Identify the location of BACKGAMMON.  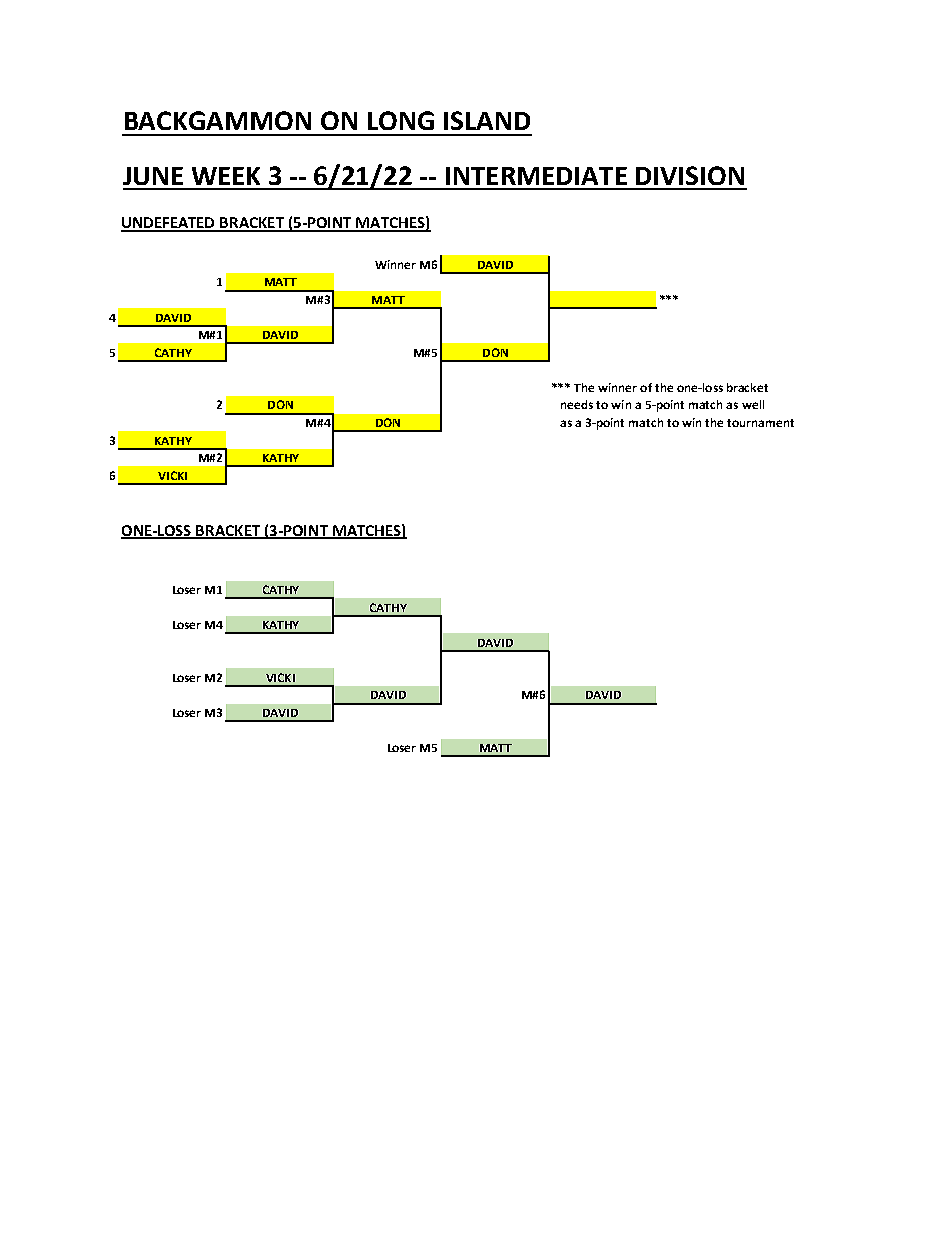
(218, 120).
